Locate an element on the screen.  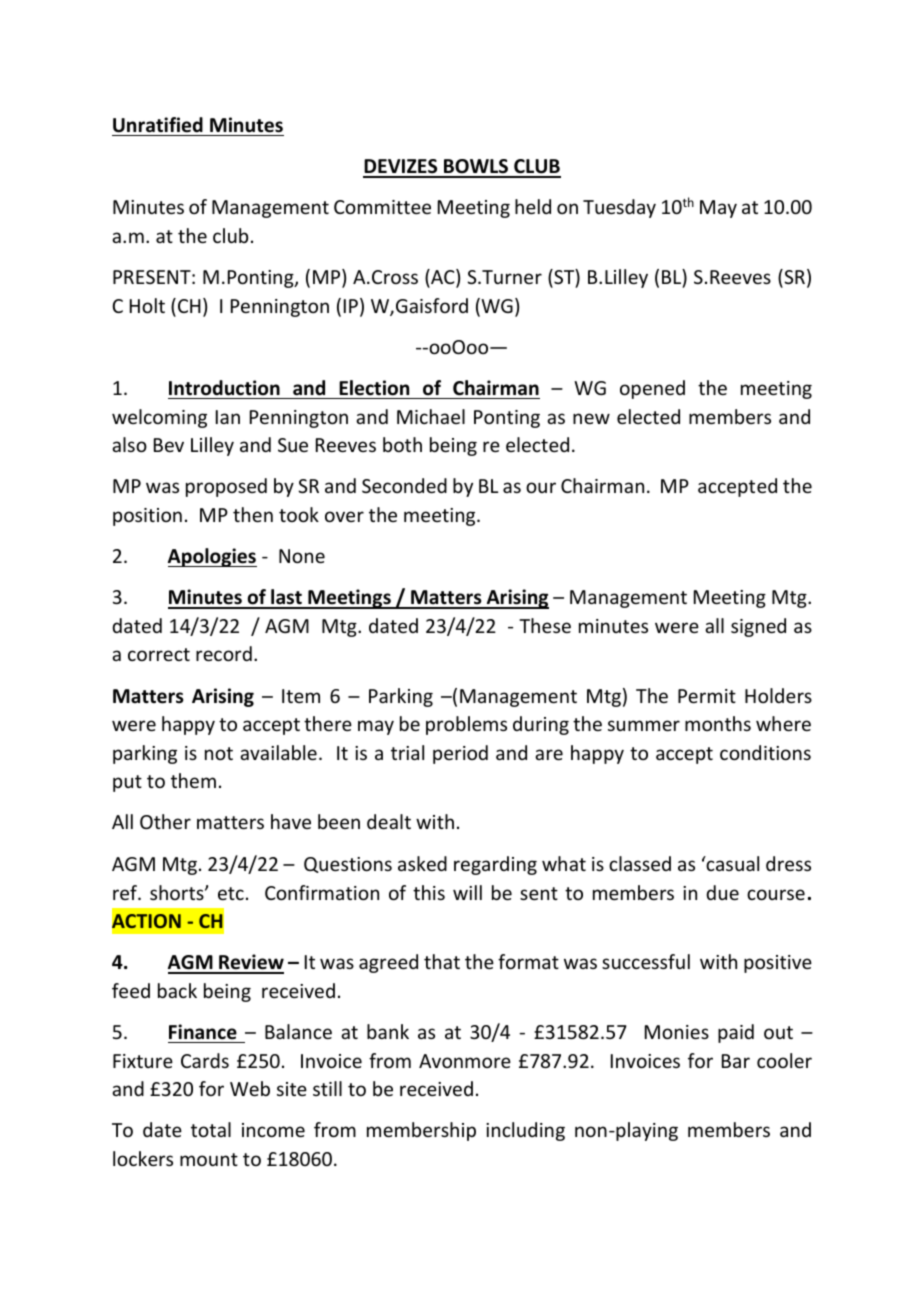
Committee is located at coordinates (382, 207).
